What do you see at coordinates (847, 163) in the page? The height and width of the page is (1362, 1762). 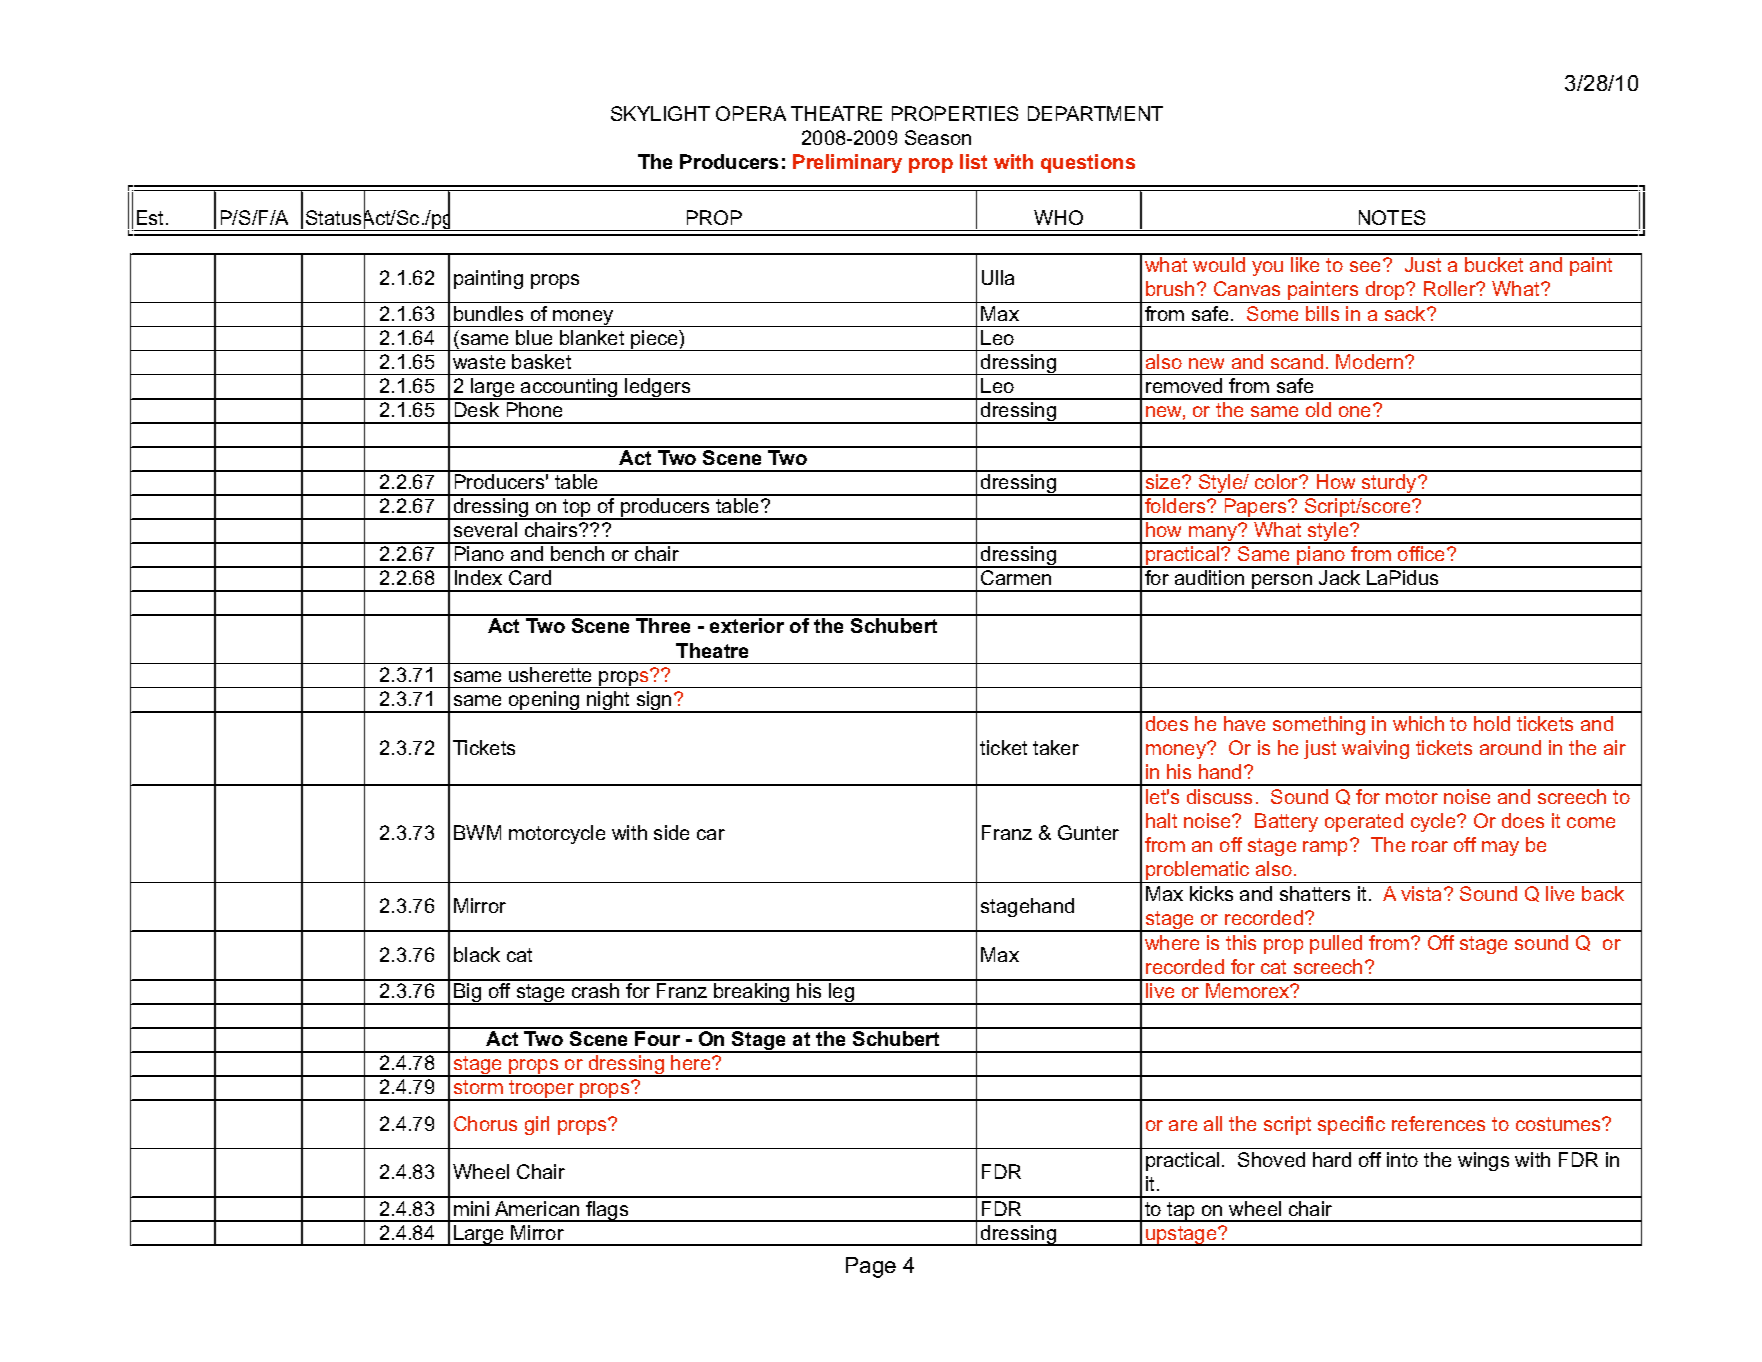 I see `Preliminary` at bounding box center [847, 163].
